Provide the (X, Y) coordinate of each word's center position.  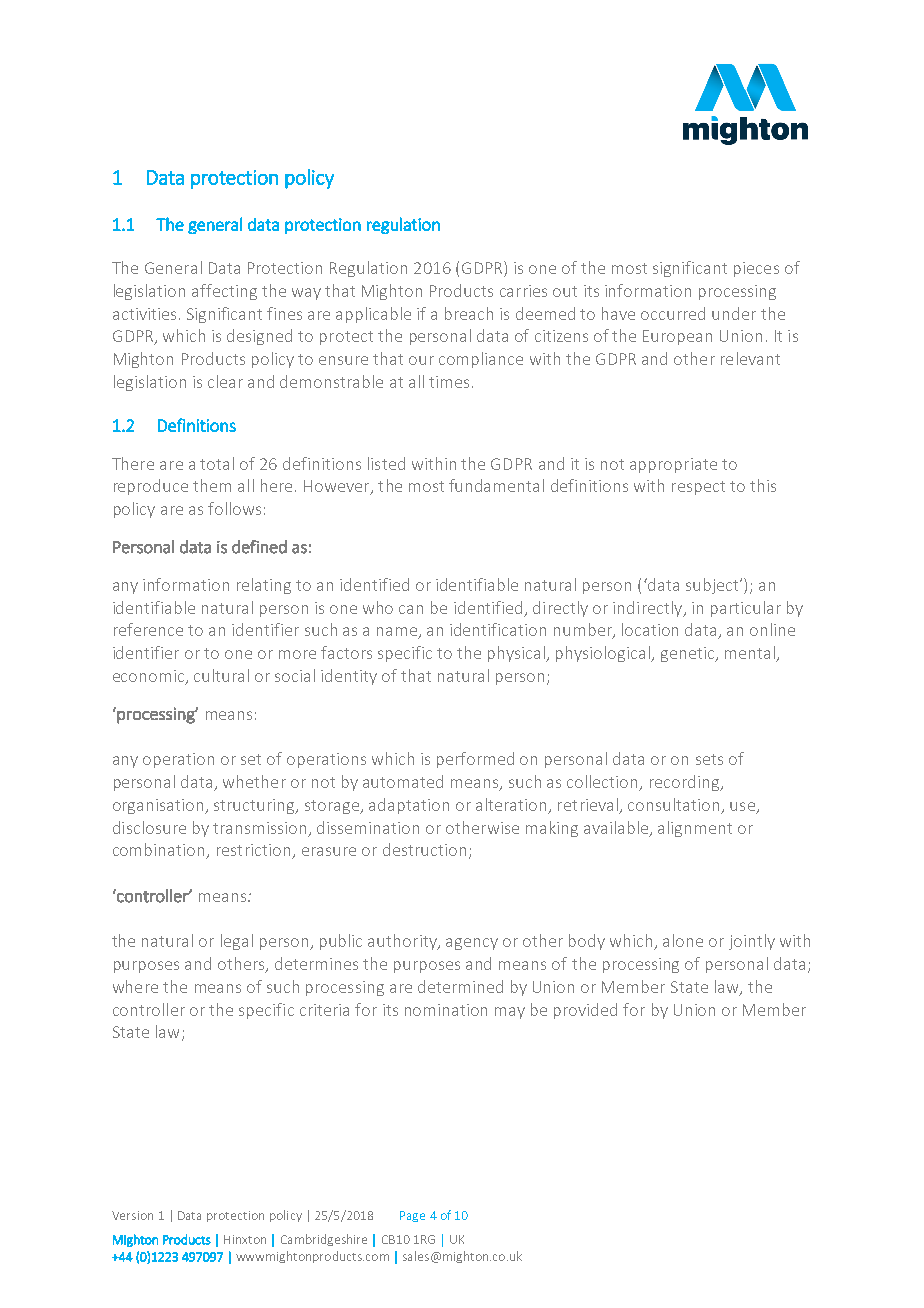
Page (412, 1216)
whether (254, 781)
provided (585, 1011)
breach (469, 313)
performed (475, 760)
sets (709, 759)
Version (132, 1215)
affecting (224, 292)
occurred (673, 313)
